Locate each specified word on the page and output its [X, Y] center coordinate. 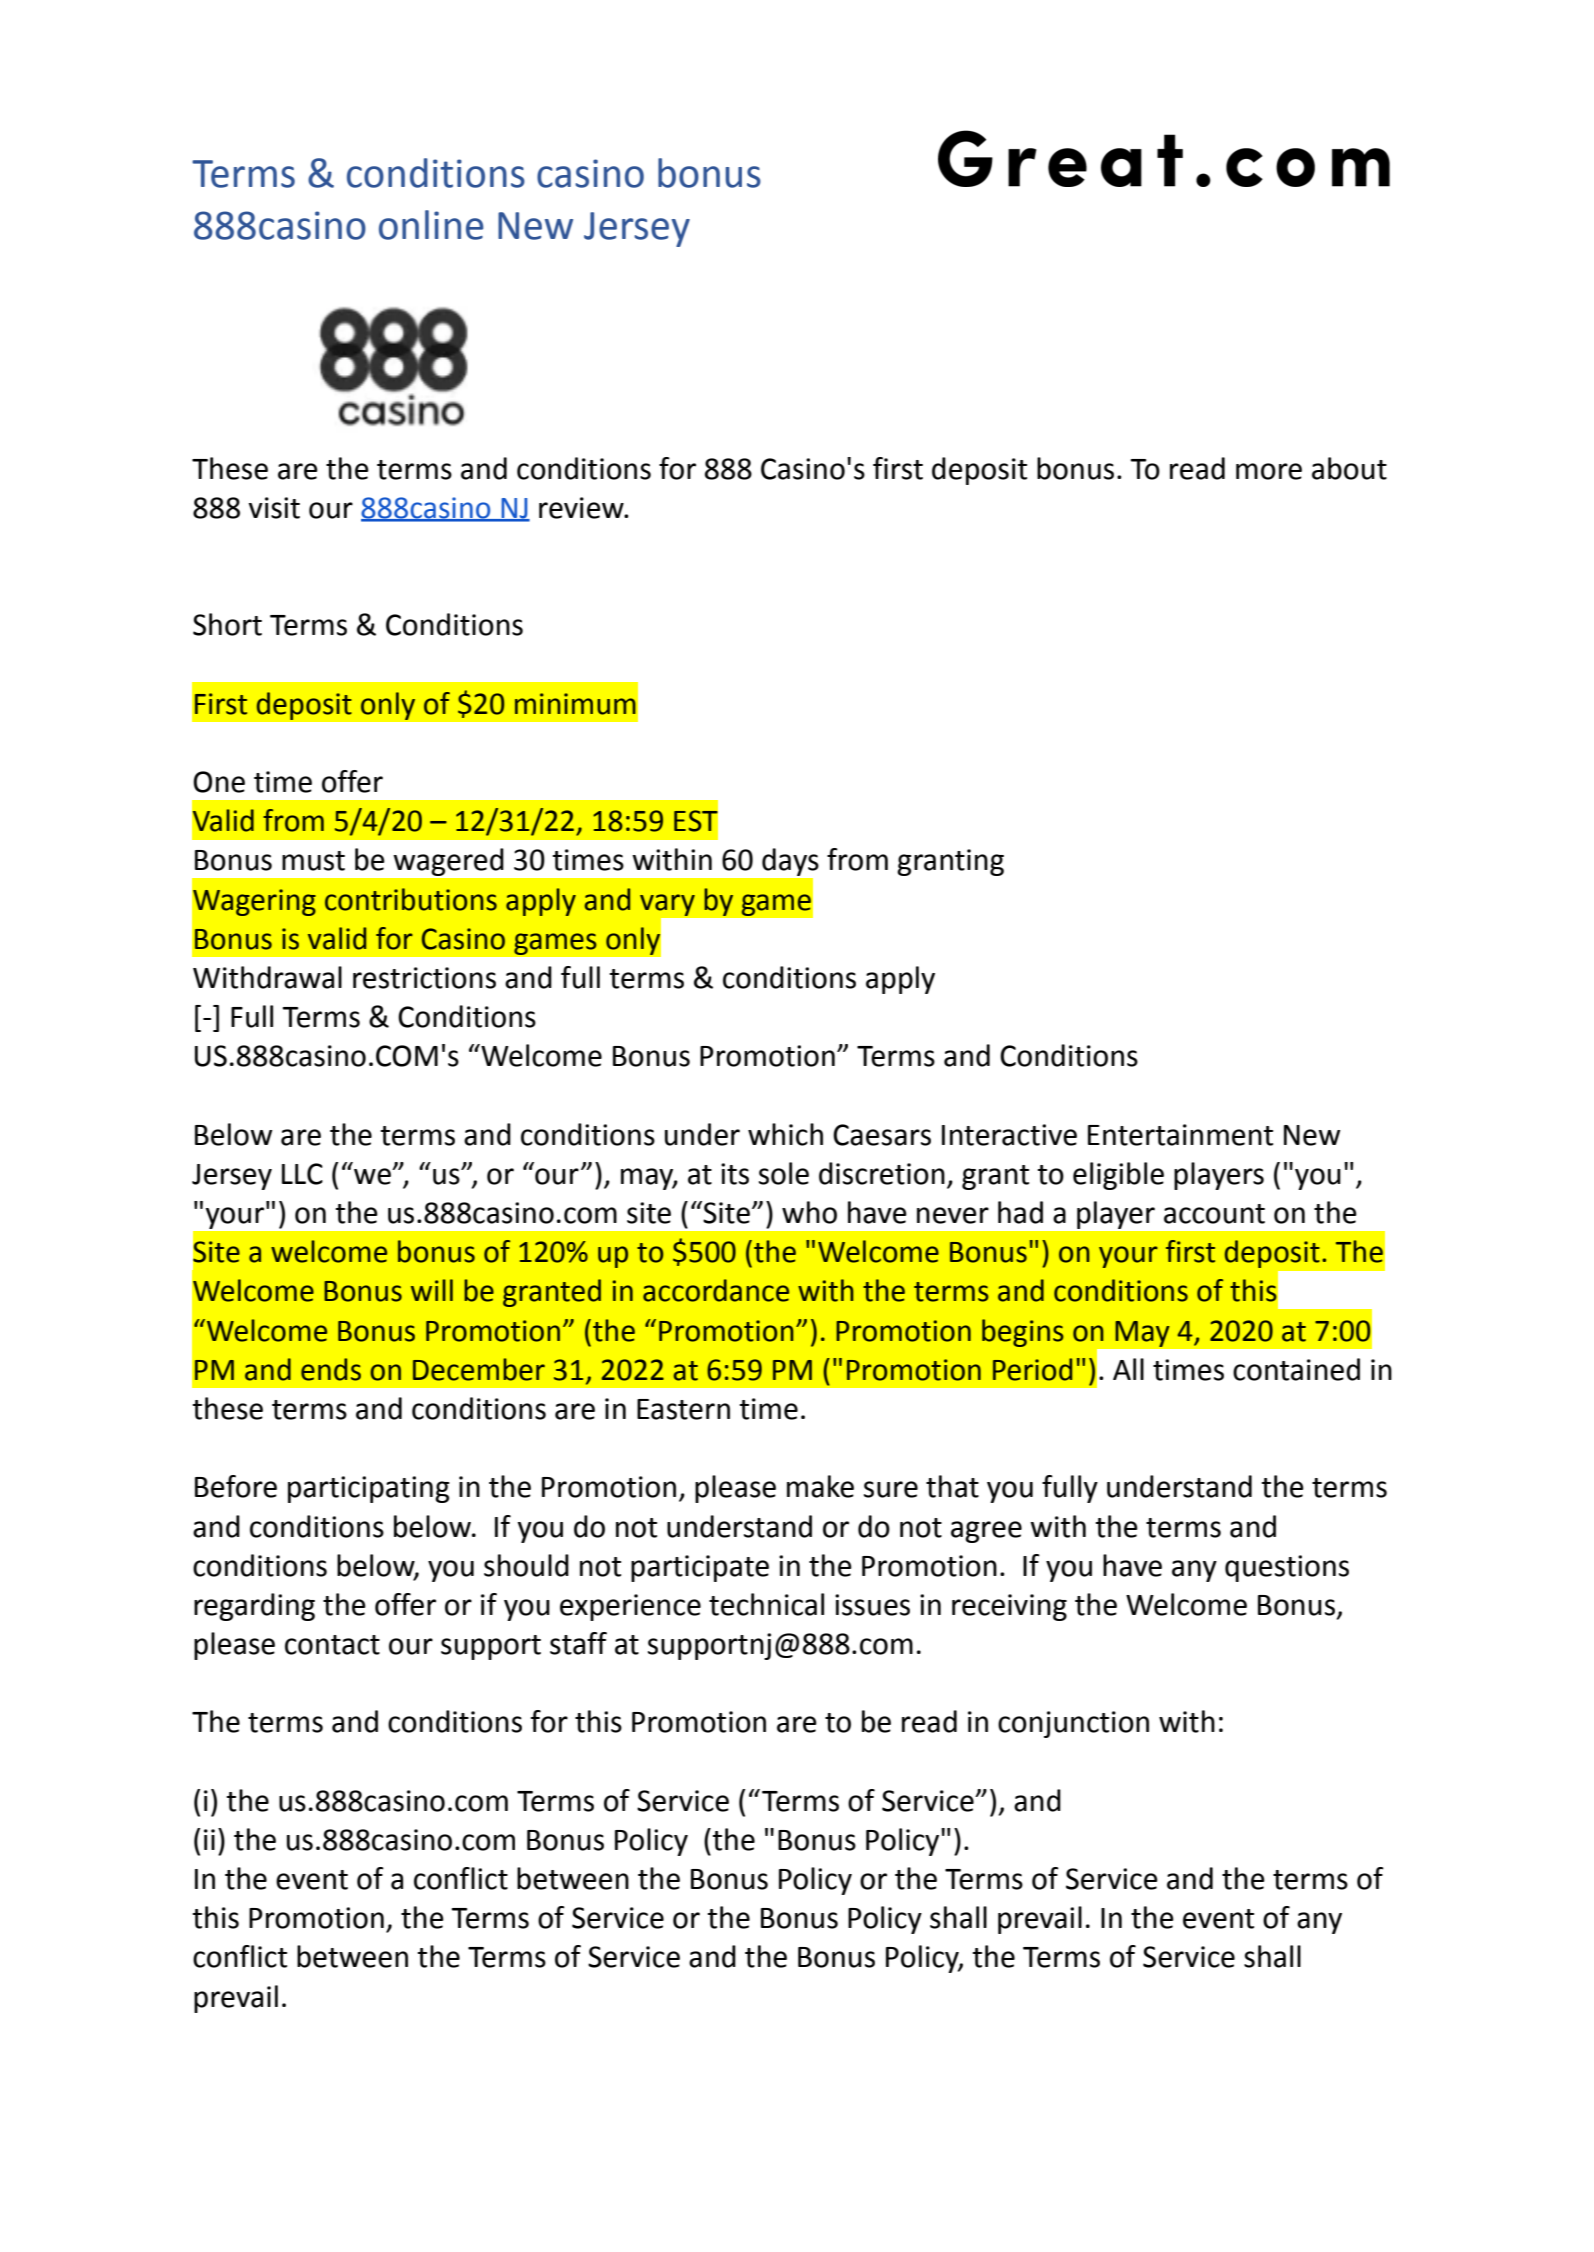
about [1349, 468]
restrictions [424, 978]
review [582, 508]
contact [332, 1645]
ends [331, 1369]
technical [766, 1604]
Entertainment [1180, 1135]
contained [1296, 1369]
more [1269, 471]
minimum [575, 704]
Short [227, 624]
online [431, 225]
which [785, 1134]
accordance [716, 1290]
